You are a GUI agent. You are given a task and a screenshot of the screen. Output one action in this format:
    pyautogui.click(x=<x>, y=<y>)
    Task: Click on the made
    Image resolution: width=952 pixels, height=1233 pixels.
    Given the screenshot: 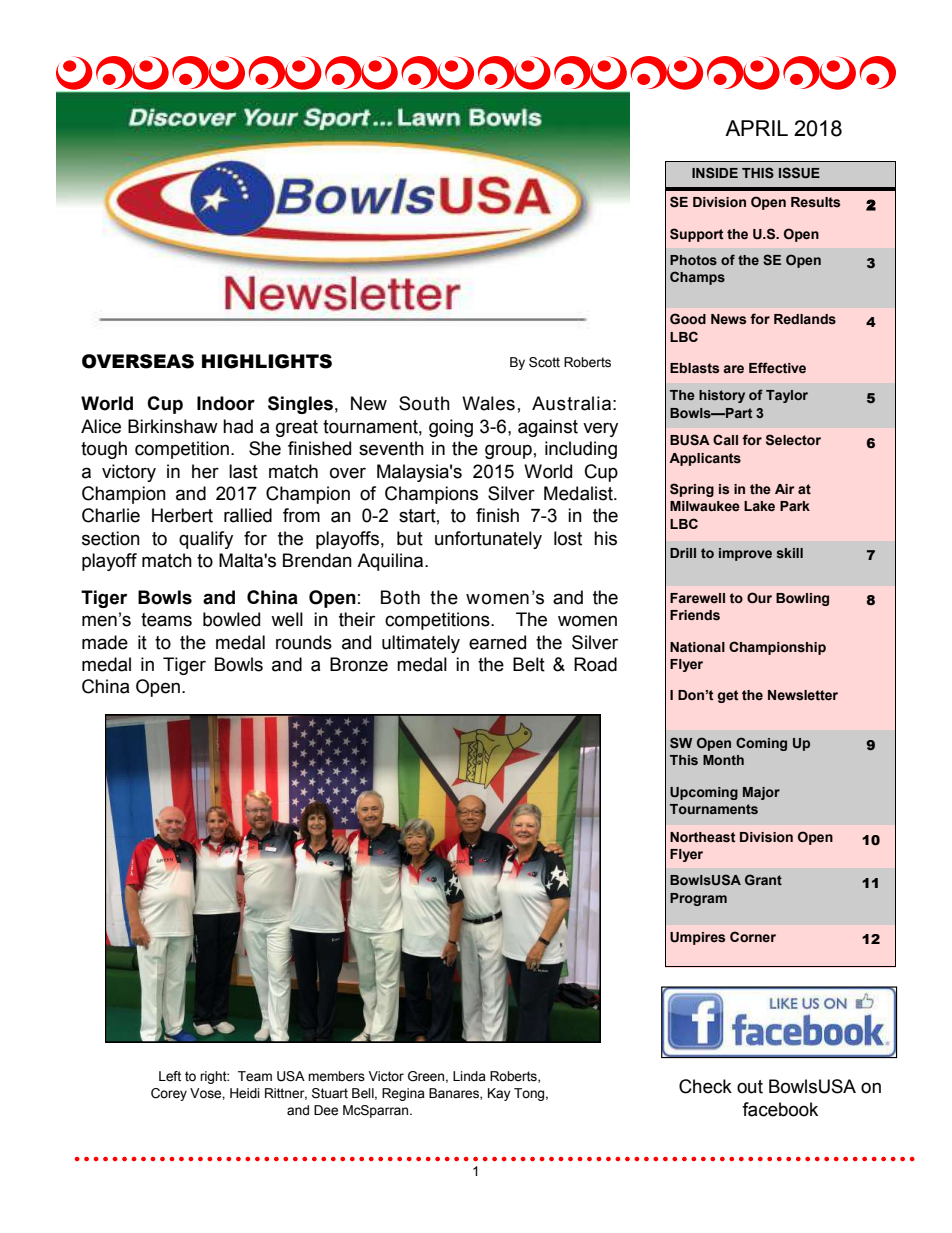 What is the action you would take?
    pyautogui.click(x=105, y=642)
